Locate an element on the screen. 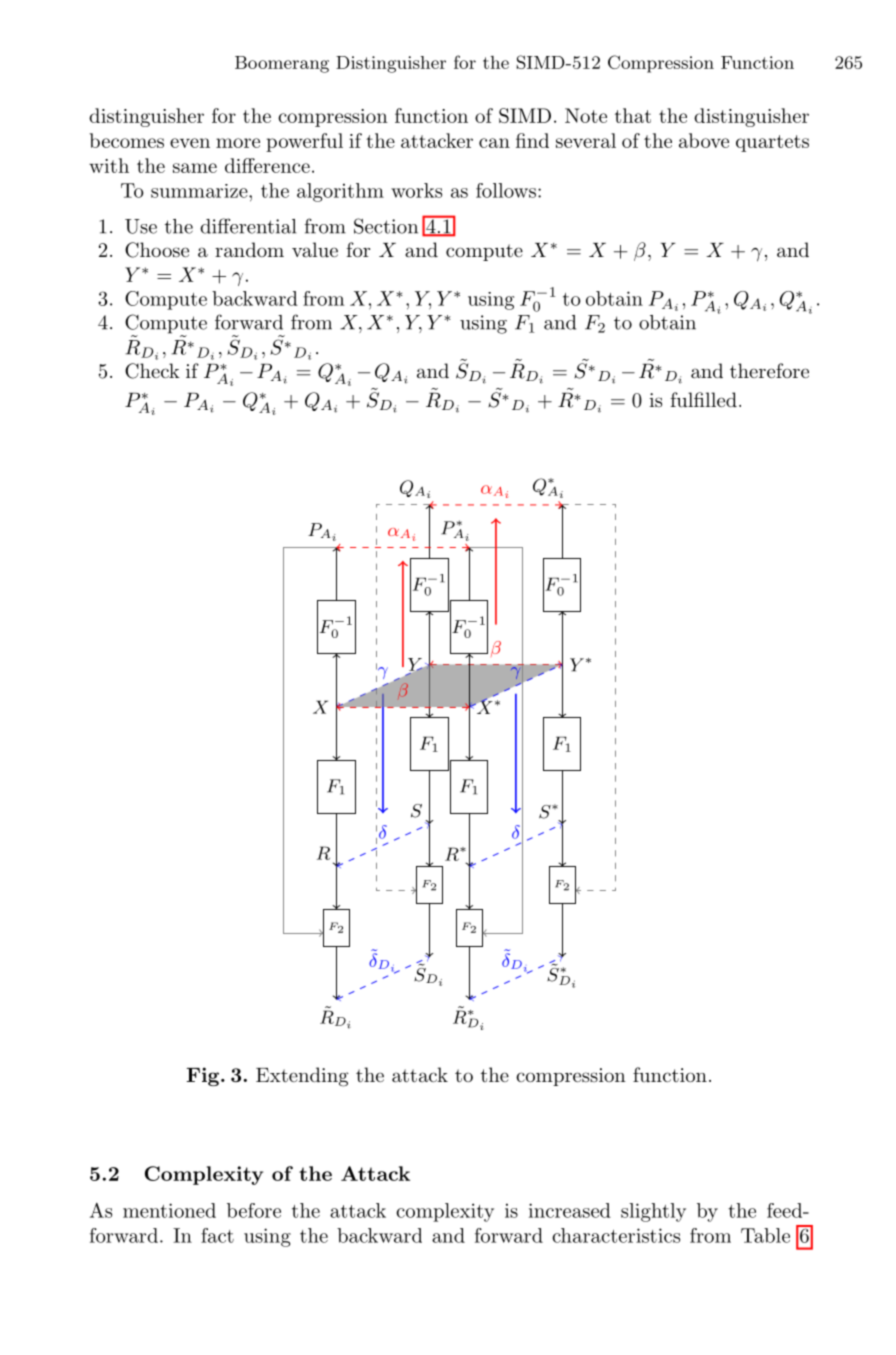 This screenshot has width=896, height=1355. increased is located at coordinates (570, 1210).
